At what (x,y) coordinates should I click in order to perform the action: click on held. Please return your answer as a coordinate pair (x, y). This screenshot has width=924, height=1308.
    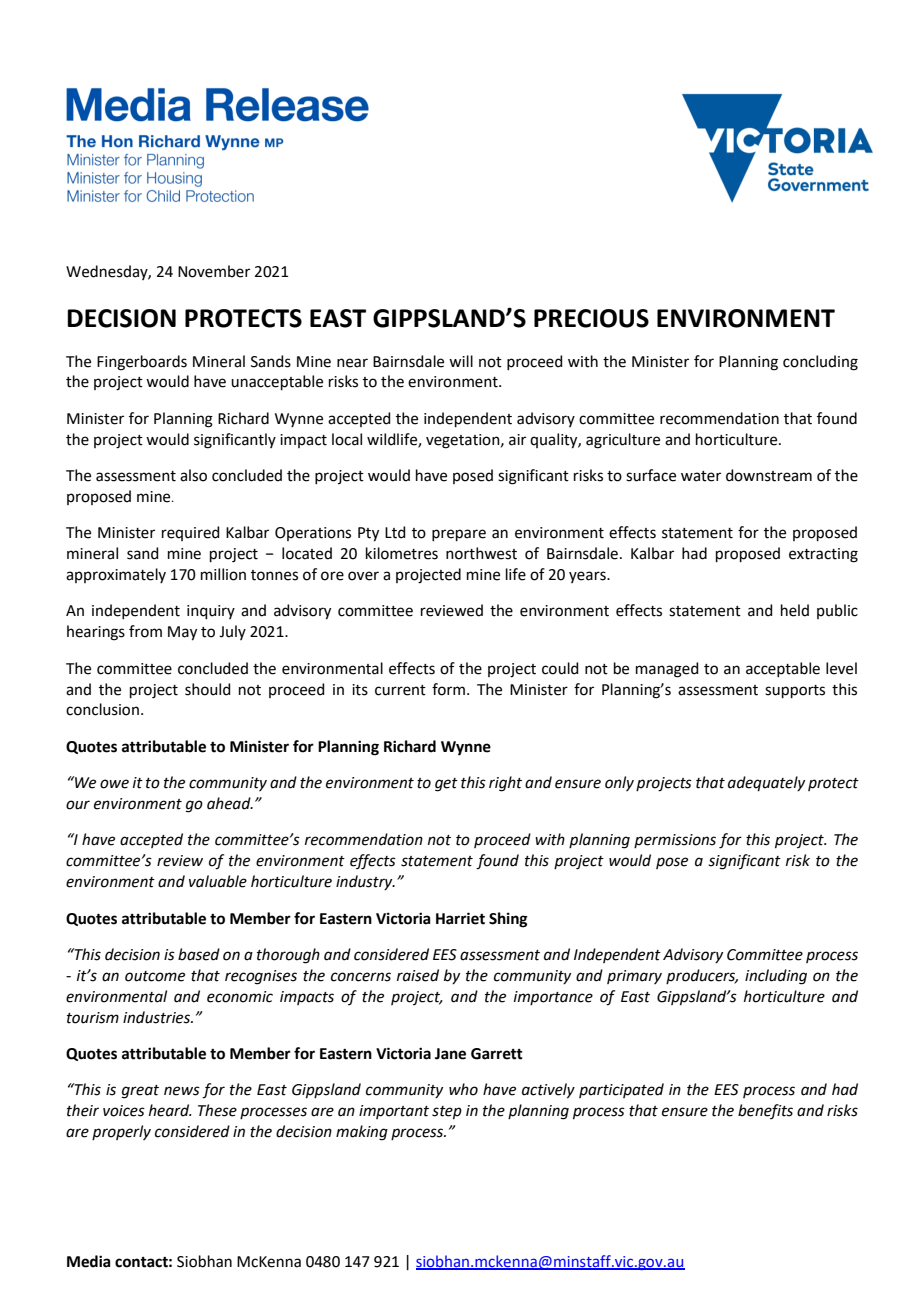
    Looking at the image, I should click on (795, 610).
